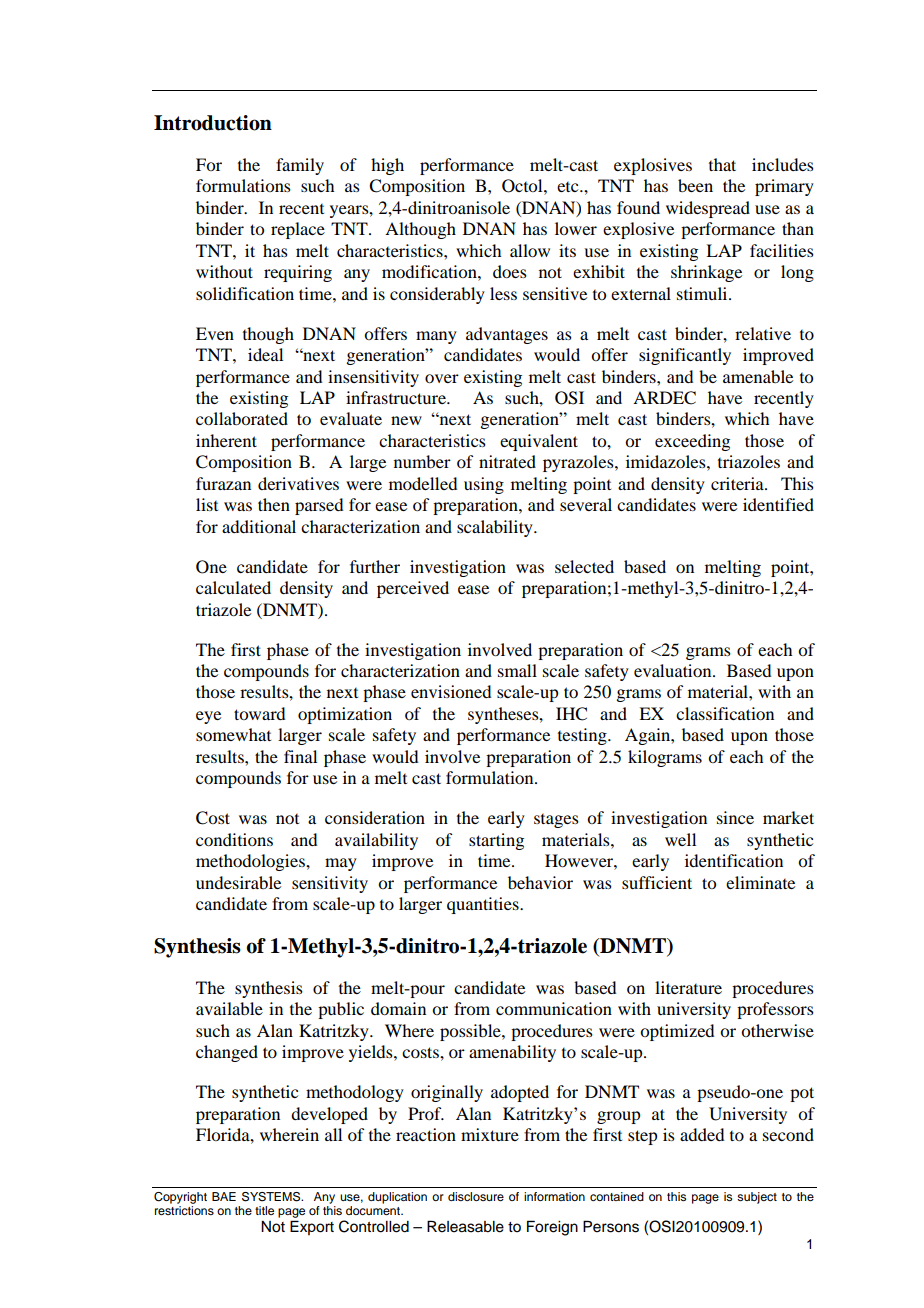 The image size is (924, 1308). What do you see at coordinates (725, 713) in the screenshot?
I see `classification` at bounding box center [725, 713].
